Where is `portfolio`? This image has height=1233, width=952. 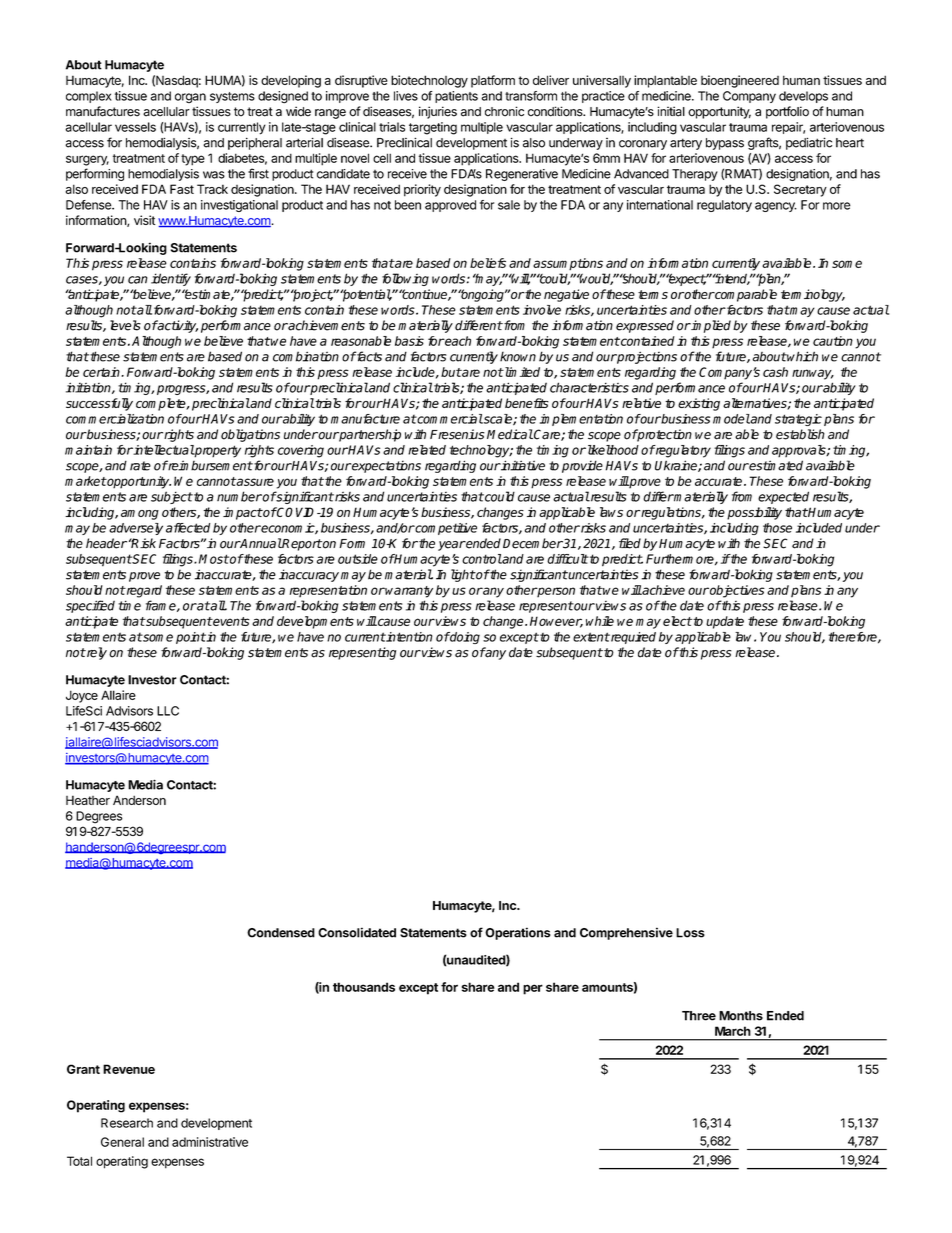
portfolio is located at coordinates (787, 112).
